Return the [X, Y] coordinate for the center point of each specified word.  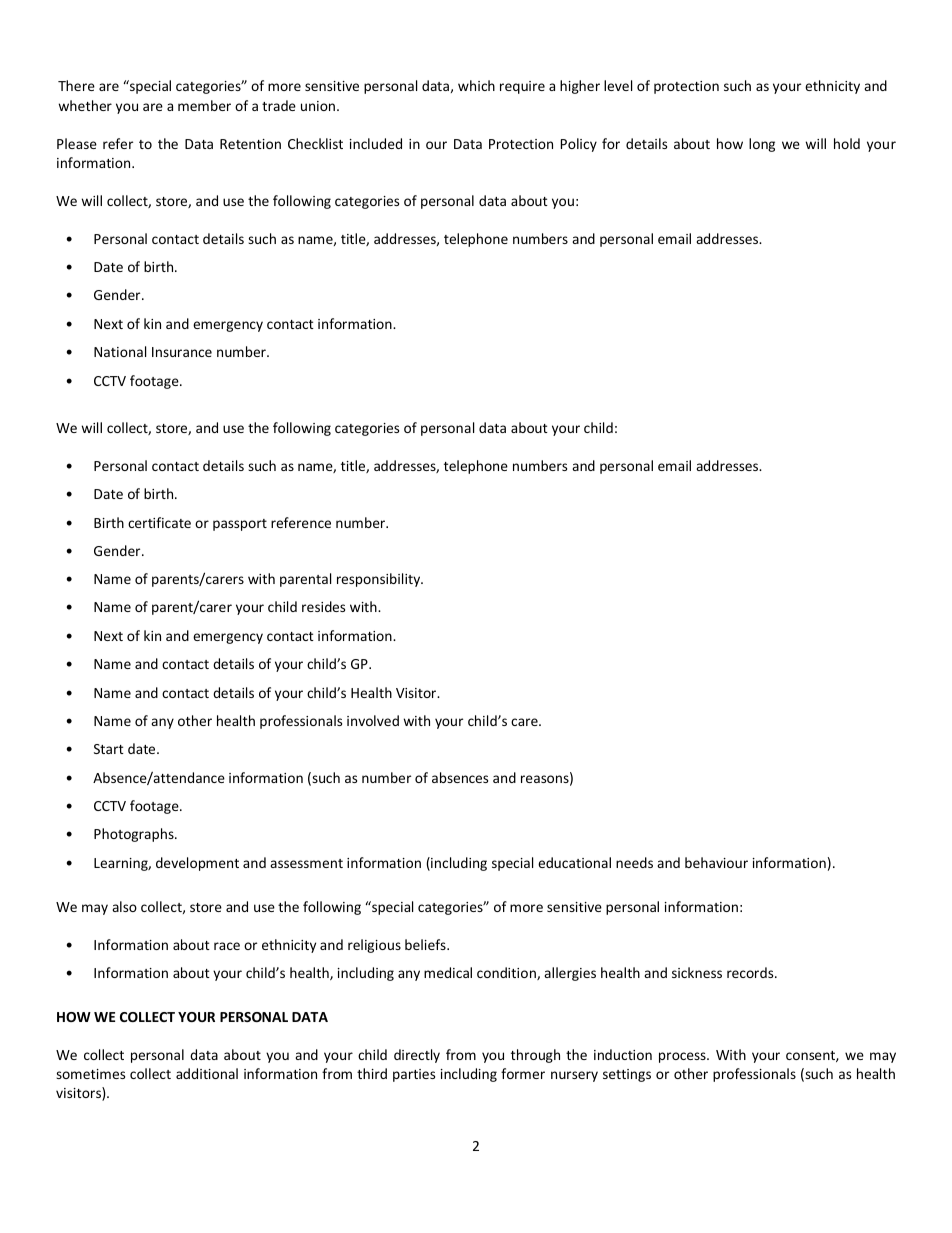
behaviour [716, 862]
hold [847, 143]
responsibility [380, 580]
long [762, 145]
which [476, 85]
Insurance [182, 352]
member [204, 105]
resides [323, 606]
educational [574, 862]
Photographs [135, 835]
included [376, 143]
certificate [159, 522]
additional [207, 1073]
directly [417, 1056]
